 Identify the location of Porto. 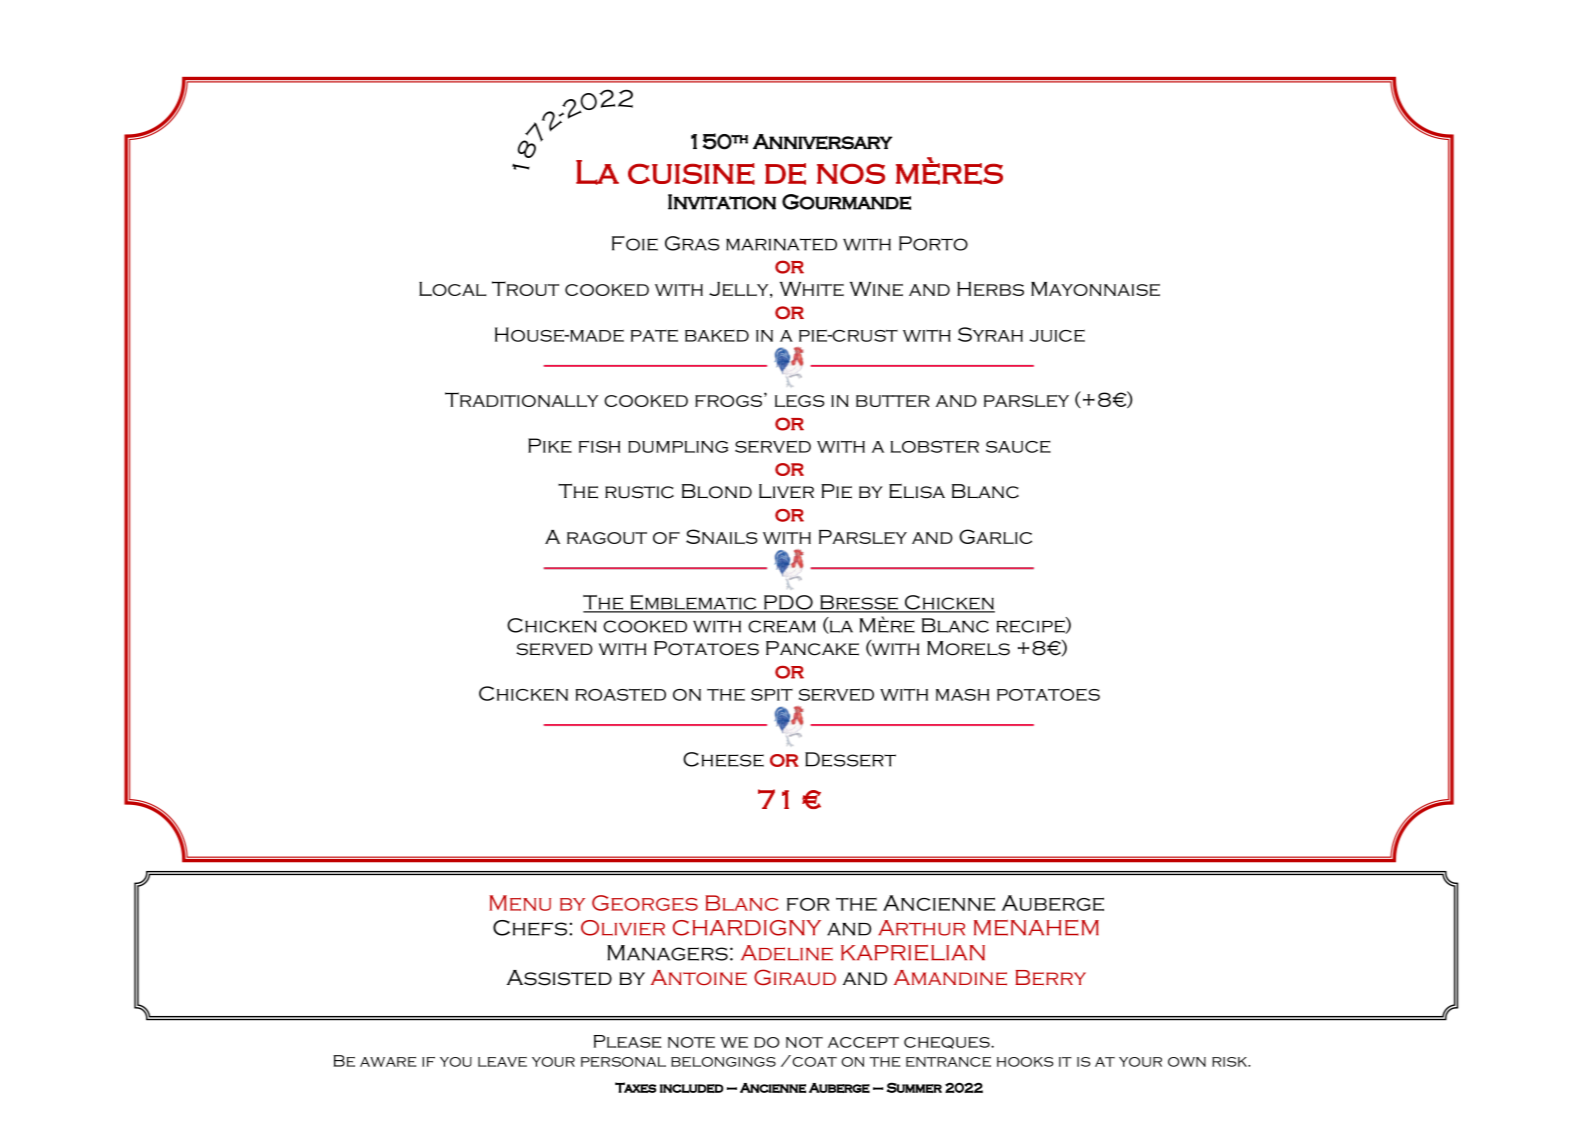
(933, 243).
